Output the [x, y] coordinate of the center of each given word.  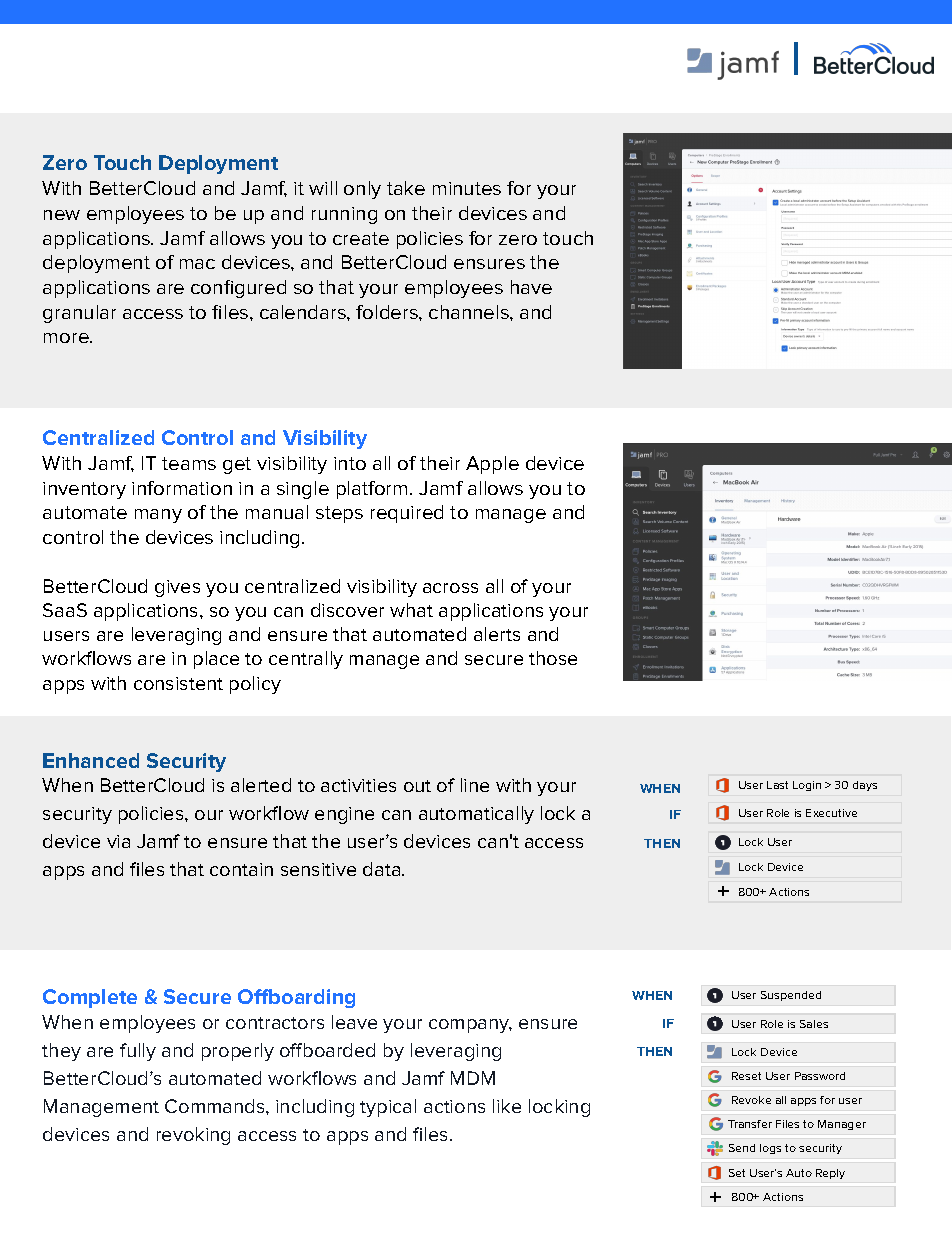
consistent [178, 683]
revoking [193, 1136]
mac [197, 264]
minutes [467, 188]
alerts [497, 634]
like [507, 1106]
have [531, 287]
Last [777, 785]
